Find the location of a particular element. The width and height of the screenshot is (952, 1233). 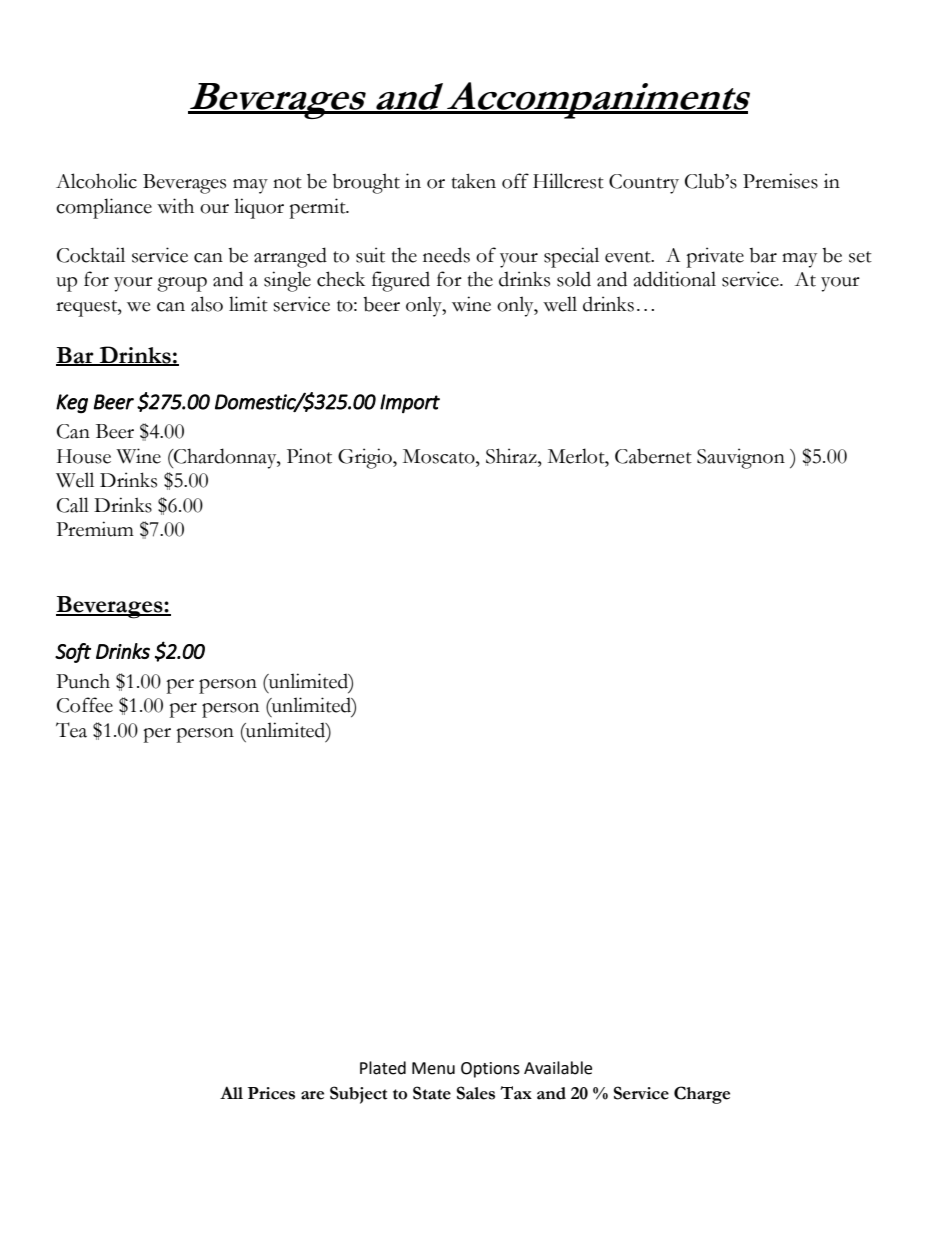

taken is located at coordinates (474, 181).
